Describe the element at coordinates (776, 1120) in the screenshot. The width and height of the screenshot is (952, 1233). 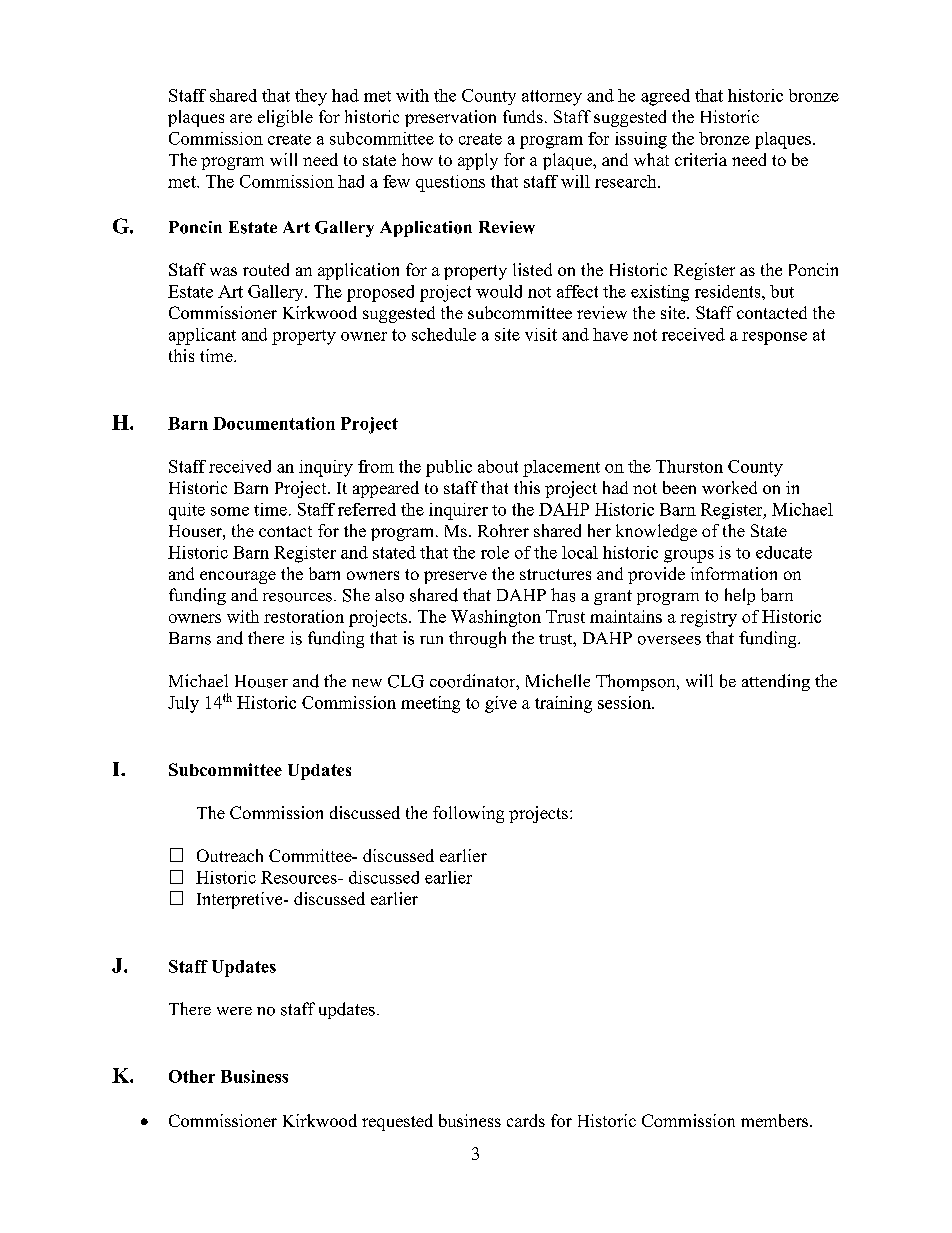
I see `members` at that location.
